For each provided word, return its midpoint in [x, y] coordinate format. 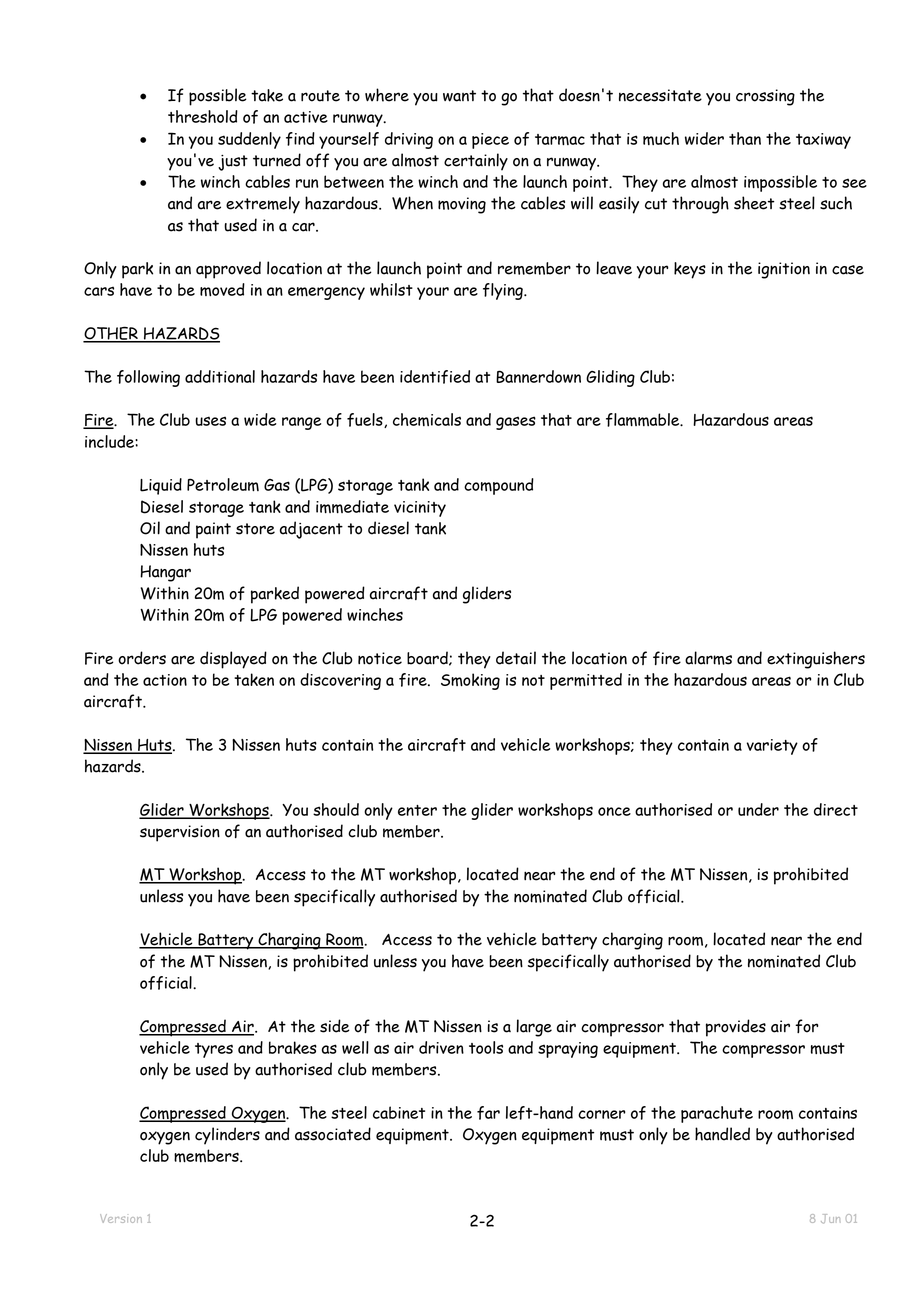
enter [417, 810]
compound [499, 486]
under [758, 809]
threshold [203, 116]
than [745, 138]
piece [490, 141]
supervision [180, 833]
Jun [830, 1219]
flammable [644, 420]
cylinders [227, 1136]
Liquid [161, 486]
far [488, 1113]
